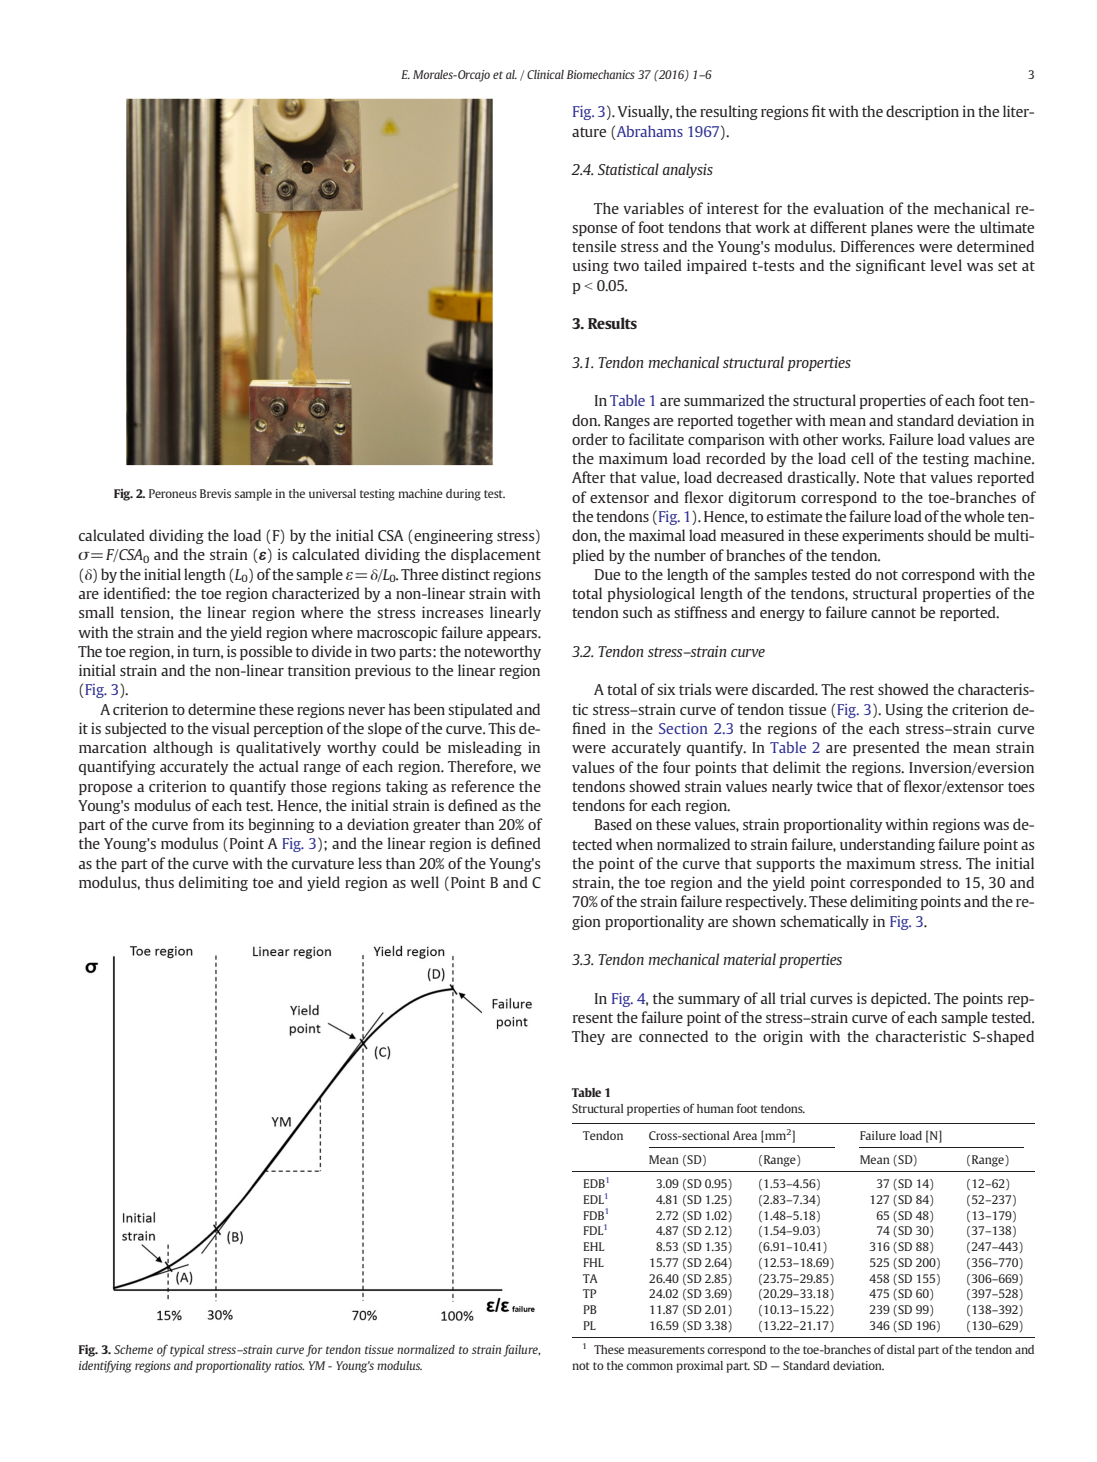 Image resolution: width=1097 pixels, height=1462 pixels. What do you see at coordinates (834, 786) in the screenshot?
I see `twice` at bounding box center [834, 786].
